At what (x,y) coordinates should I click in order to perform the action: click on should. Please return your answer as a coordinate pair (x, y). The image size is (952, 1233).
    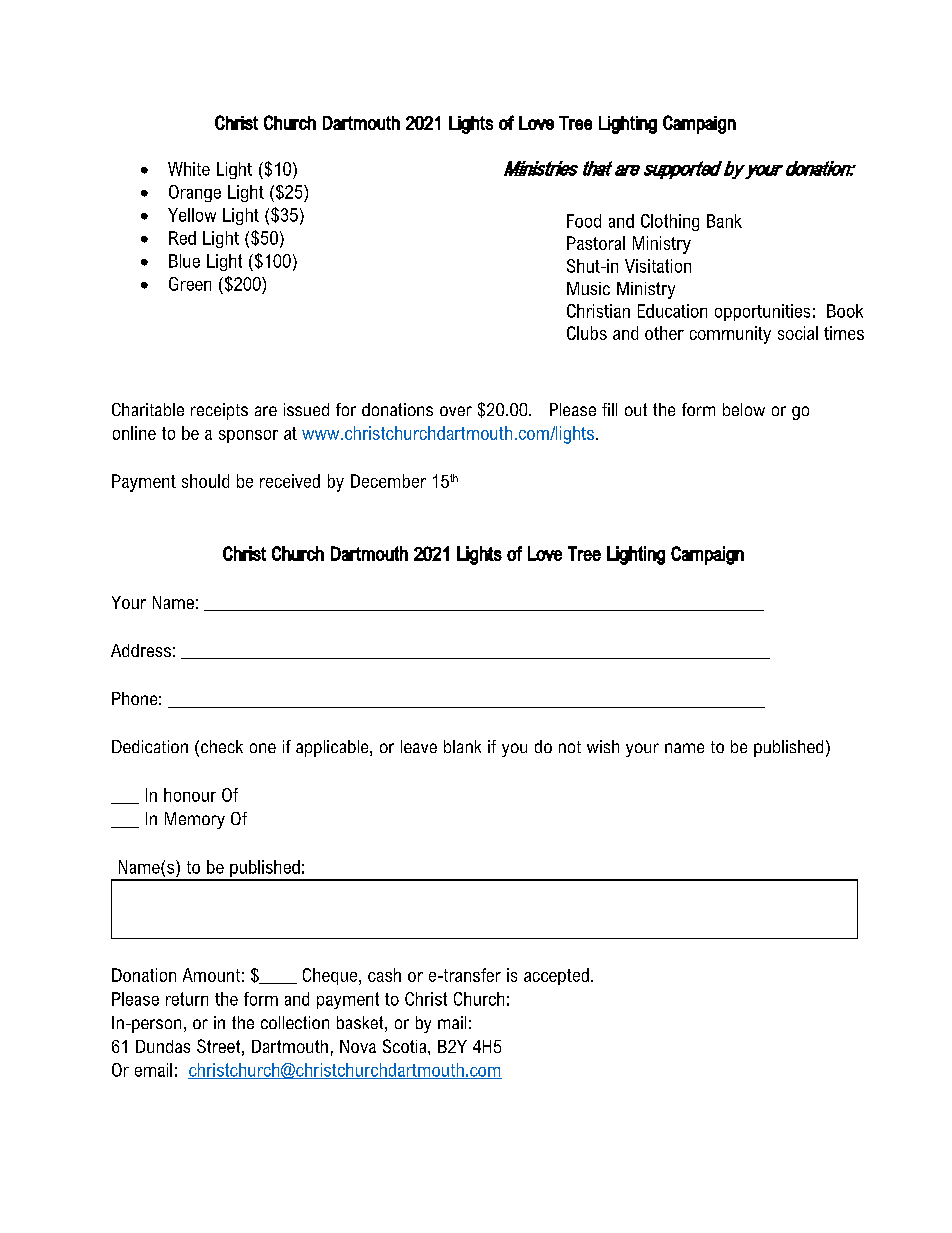
    Looking at the image, I should click on (205, 481).
